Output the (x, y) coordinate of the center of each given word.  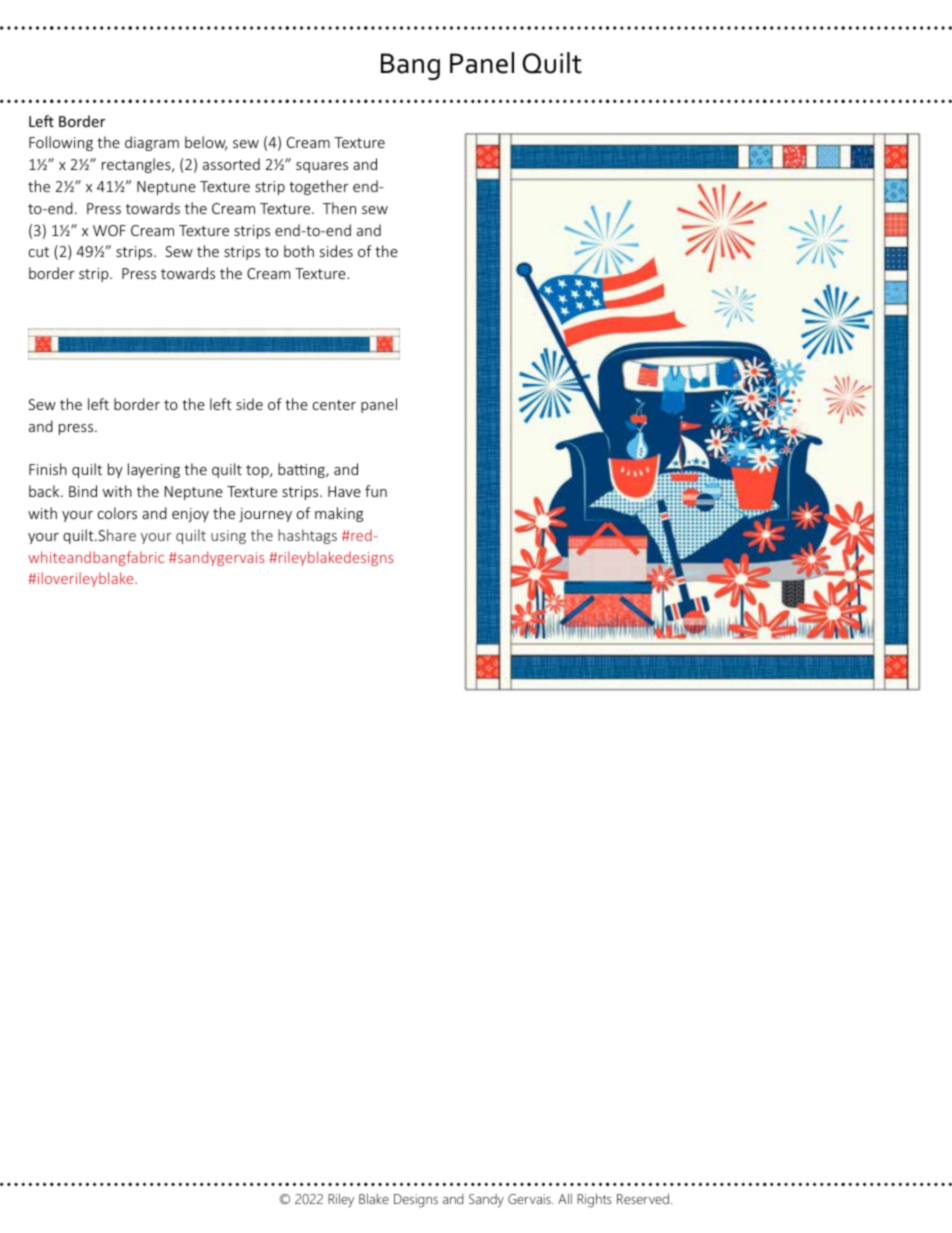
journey (265, 515)
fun (376, 491)
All (565, 1198)
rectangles (137, 165)
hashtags (307, 536)
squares (322, 167)
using (228, 537)
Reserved (643, 1198)
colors (117, 513)
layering (154, 470)
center (334, 405)
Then (339, 208)
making (339, 514)
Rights (594, 1200)
